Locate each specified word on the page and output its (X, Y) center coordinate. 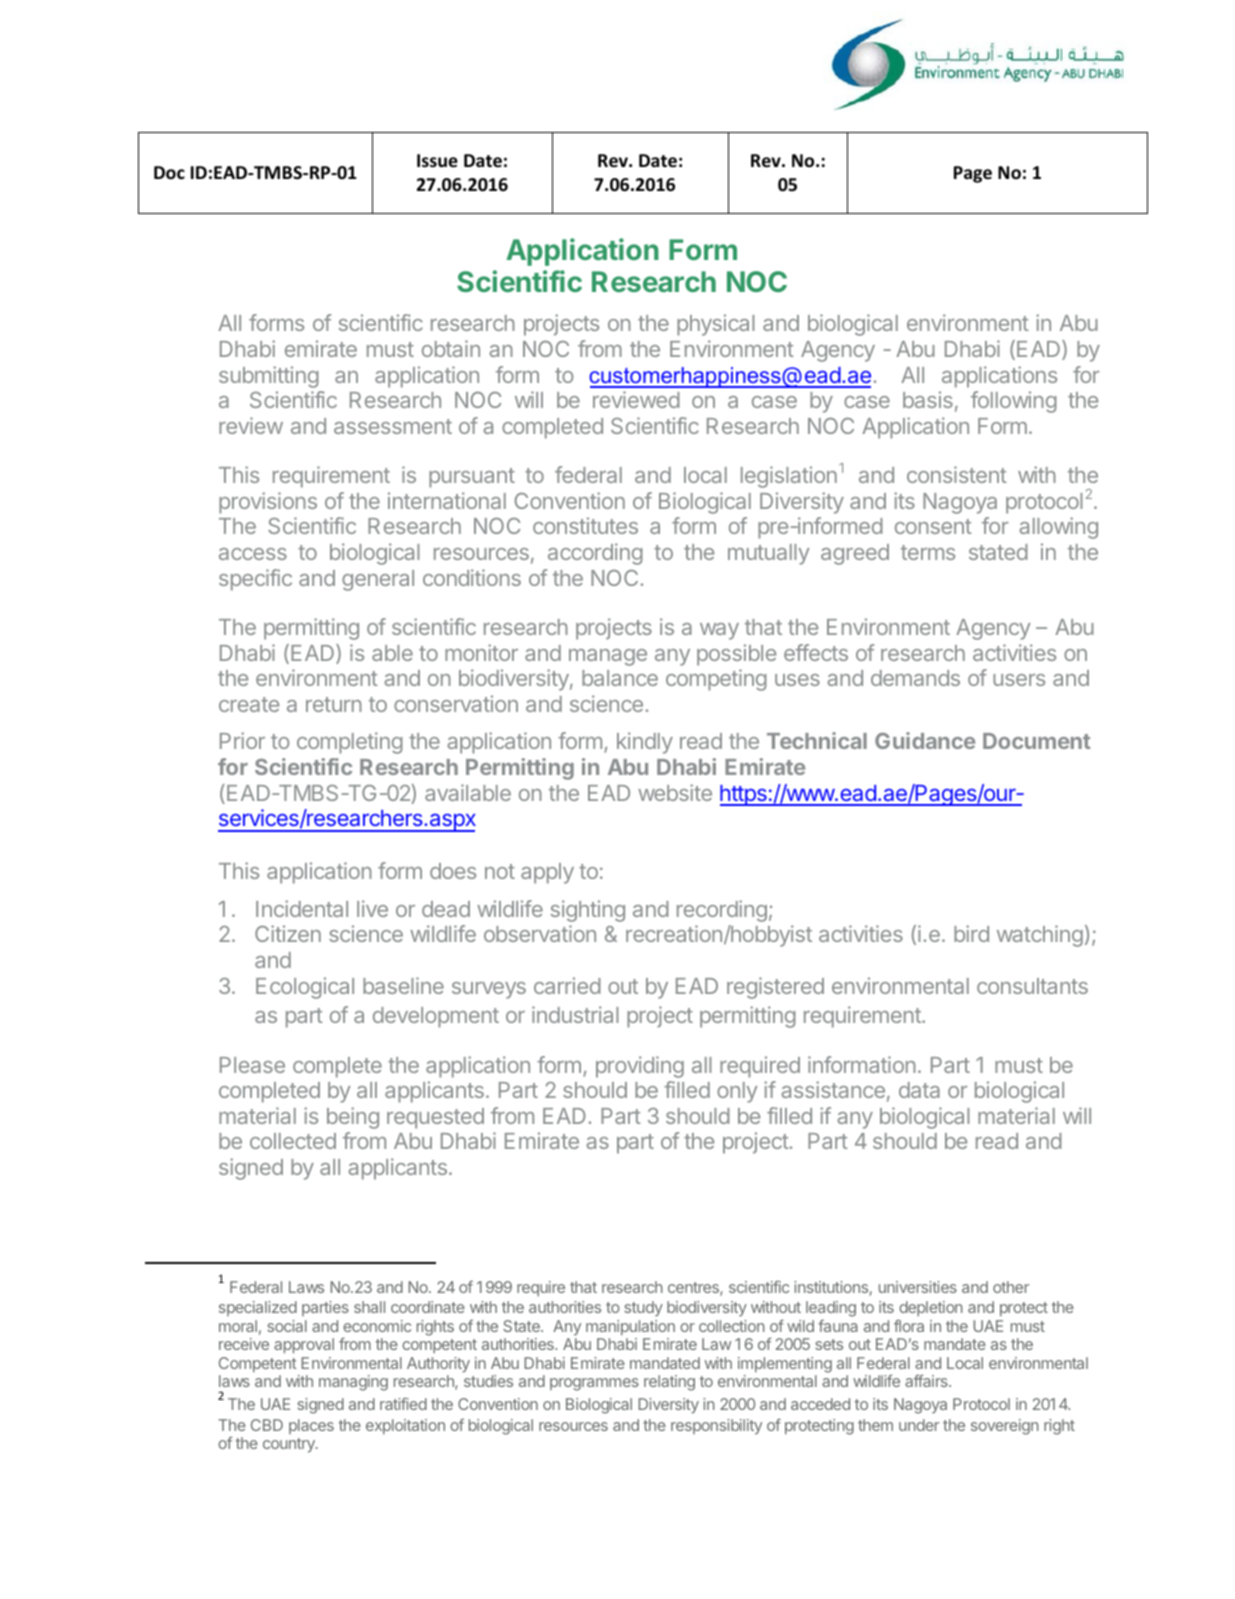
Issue (437, 161)
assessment (393, 426)
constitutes (585, 525)
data (919, 1090)
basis (928, 399)
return (334, 704)
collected (293, 1141)
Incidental (302, 908)
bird (971, 933)
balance (620, 678)
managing (353, 1383)
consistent (957, 474)
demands (915, 678)
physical (716, 325)
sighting (588, 911)
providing (640, 1067)
